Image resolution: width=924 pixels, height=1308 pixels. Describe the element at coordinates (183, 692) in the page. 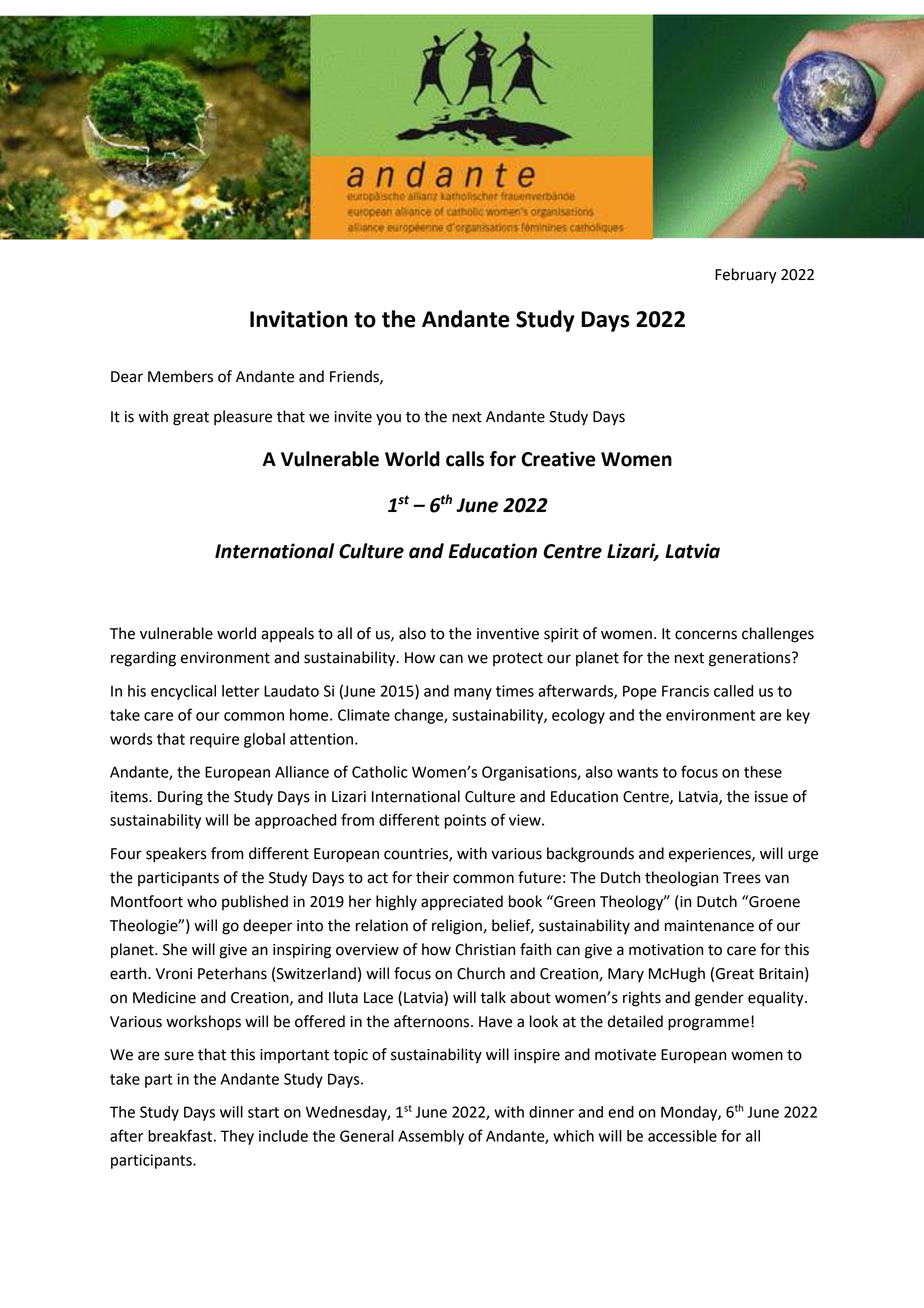

I see `encyclical` at that location.
